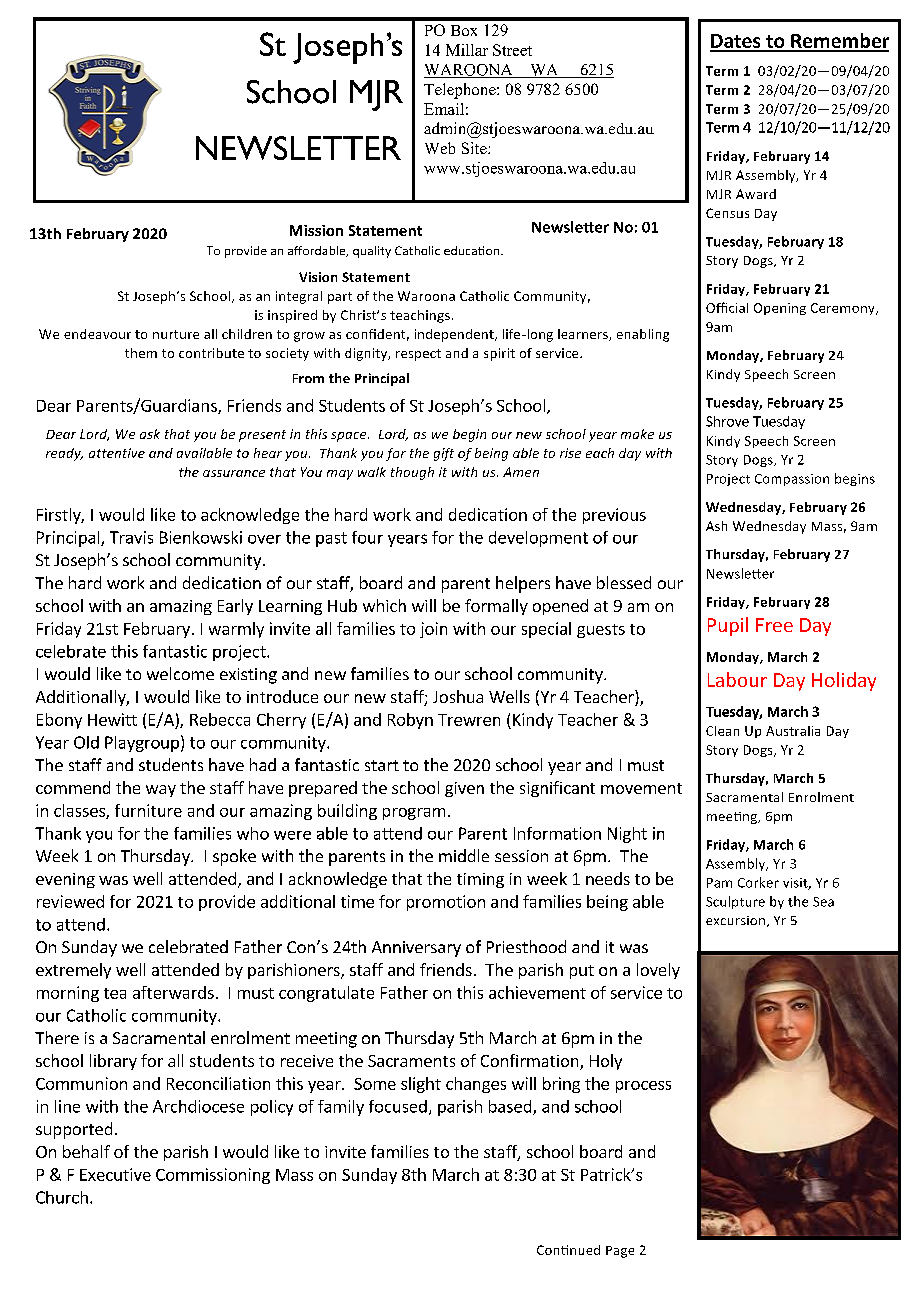 The height and width of the image is (1308, 924). I want to click on promotion, so click(446, 903).
